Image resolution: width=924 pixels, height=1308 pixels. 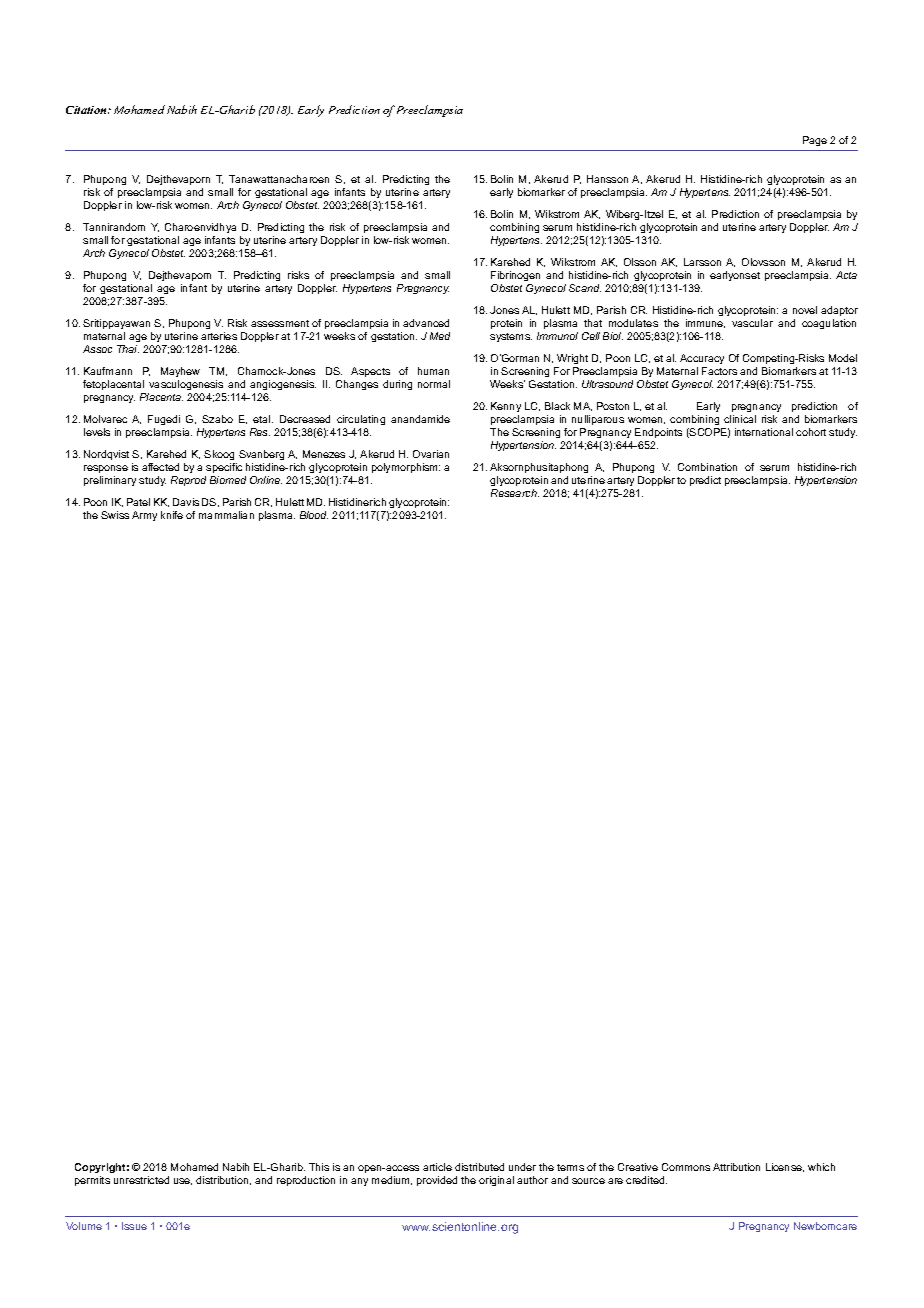 I want to click on distributed, so click(x=479, y=1167).
